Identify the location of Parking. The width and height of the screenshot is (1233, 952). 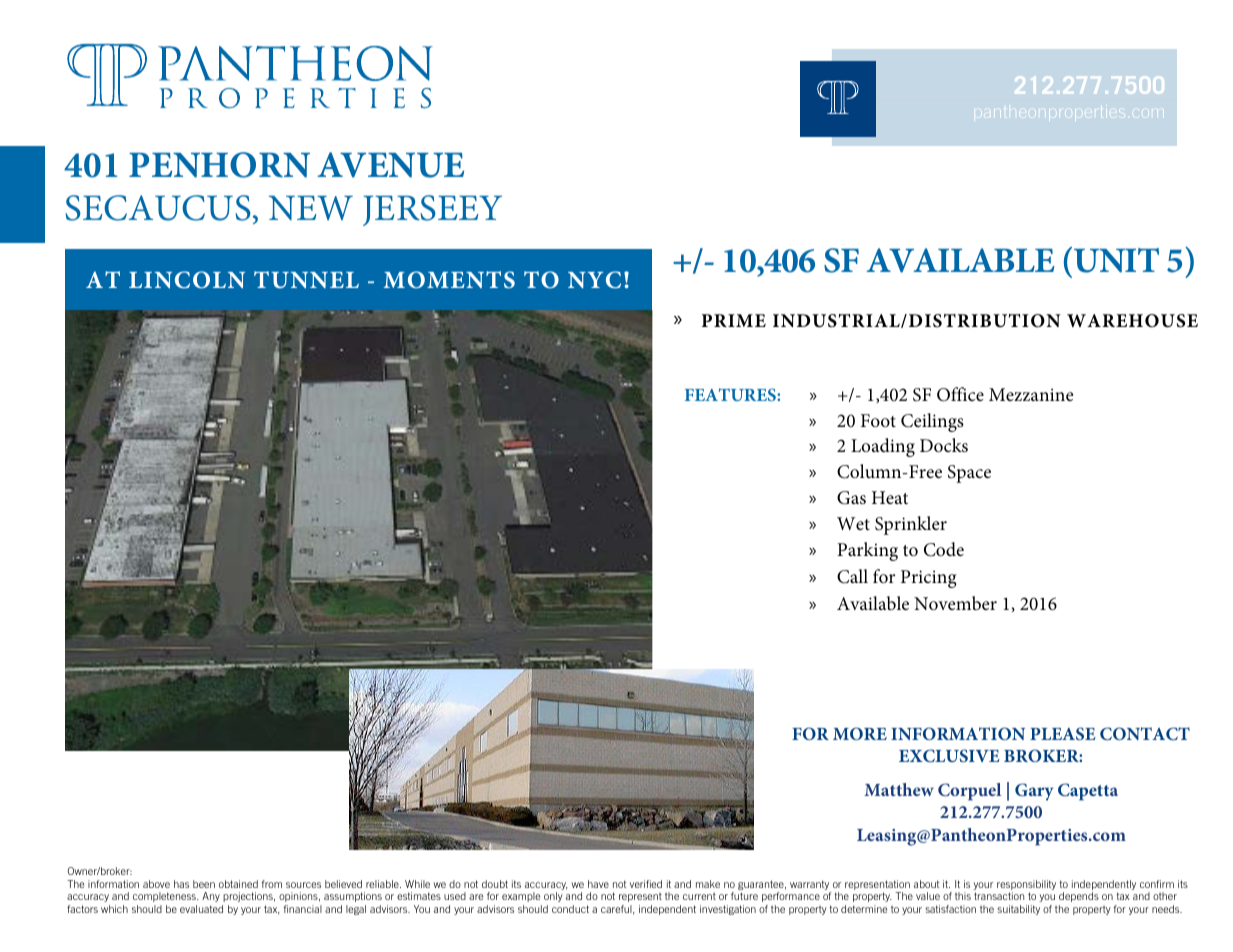
(867, 551).
